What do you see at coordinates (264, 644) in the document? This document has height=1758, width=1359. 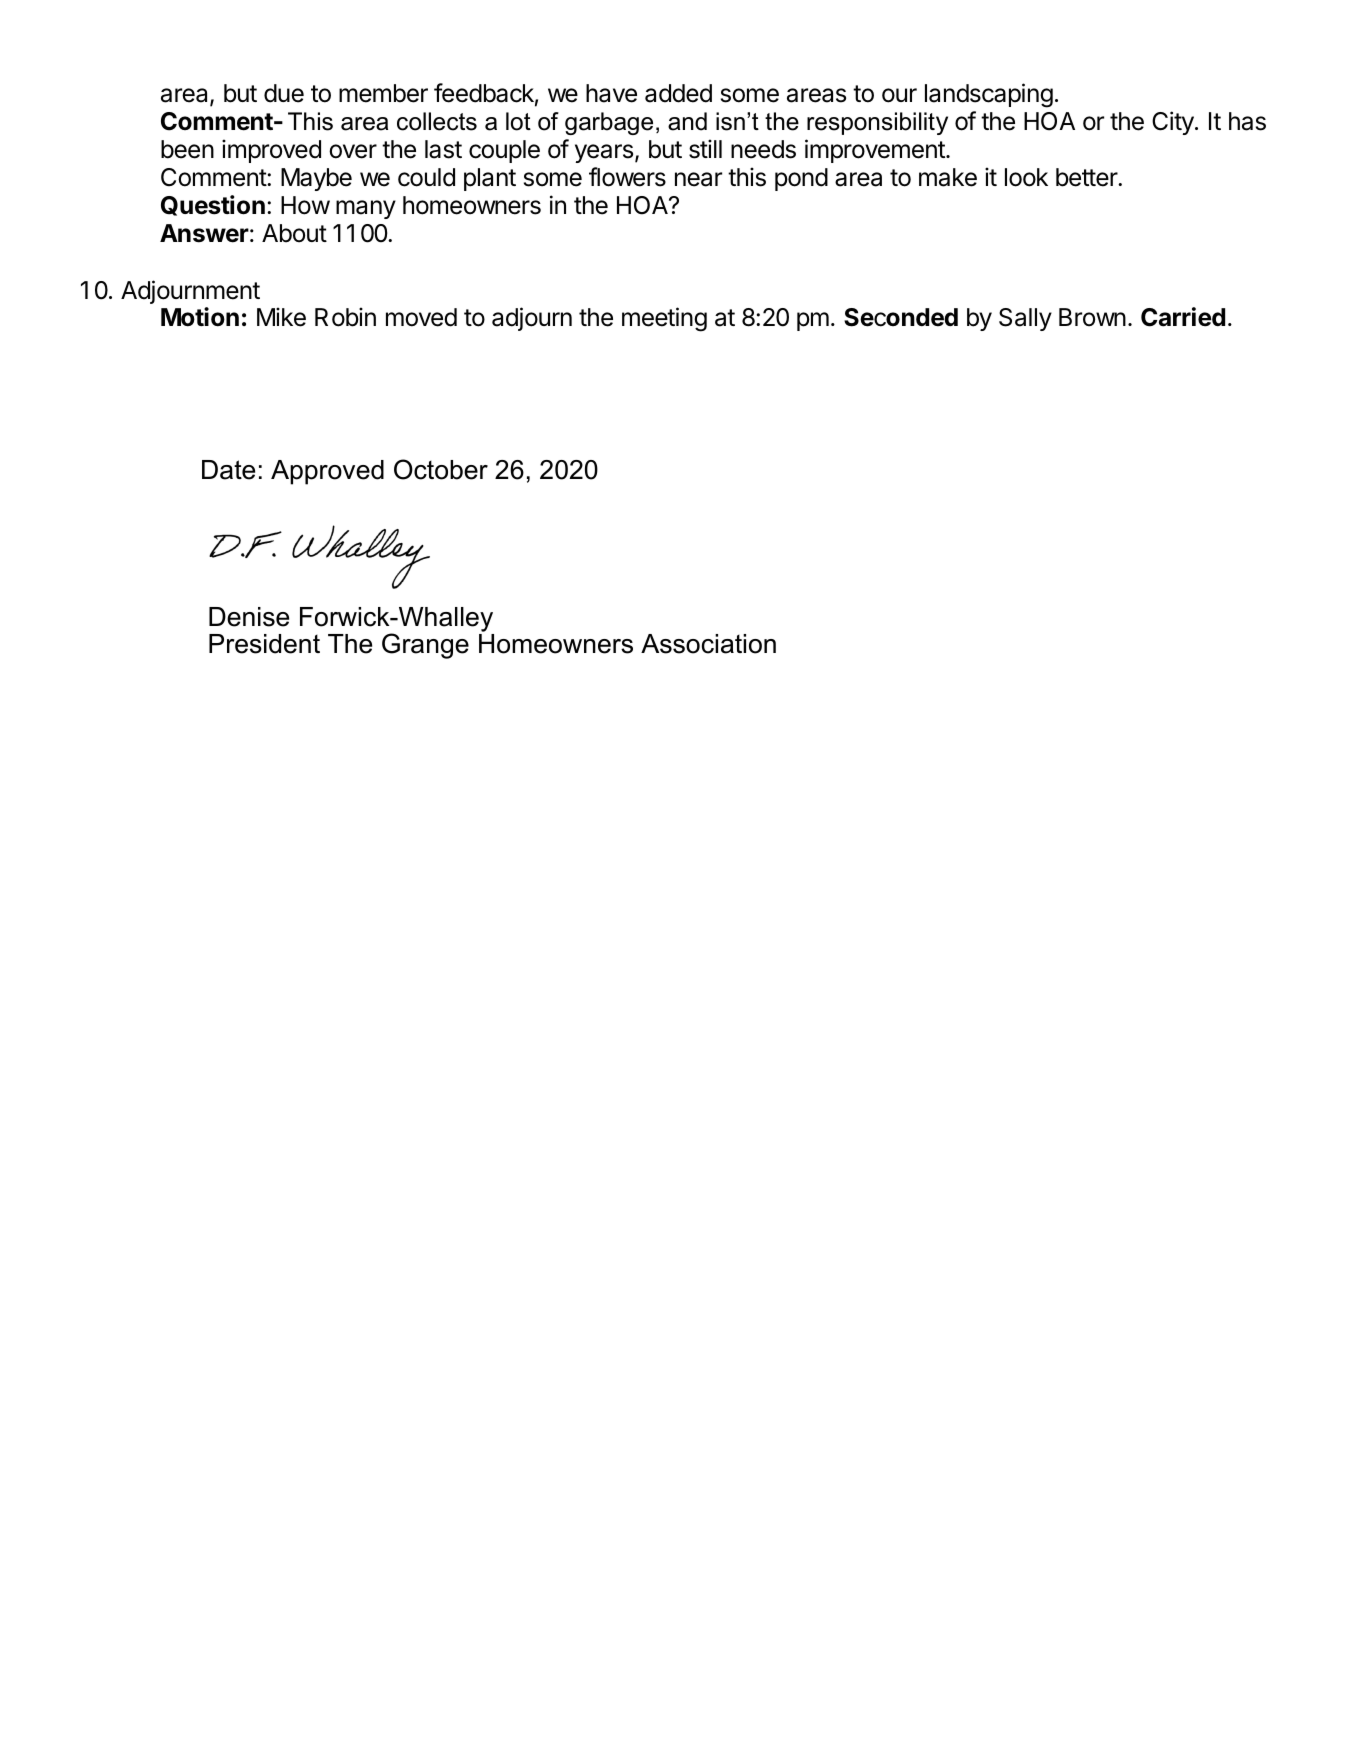 I see `President` at bounding box center [264, 644].
